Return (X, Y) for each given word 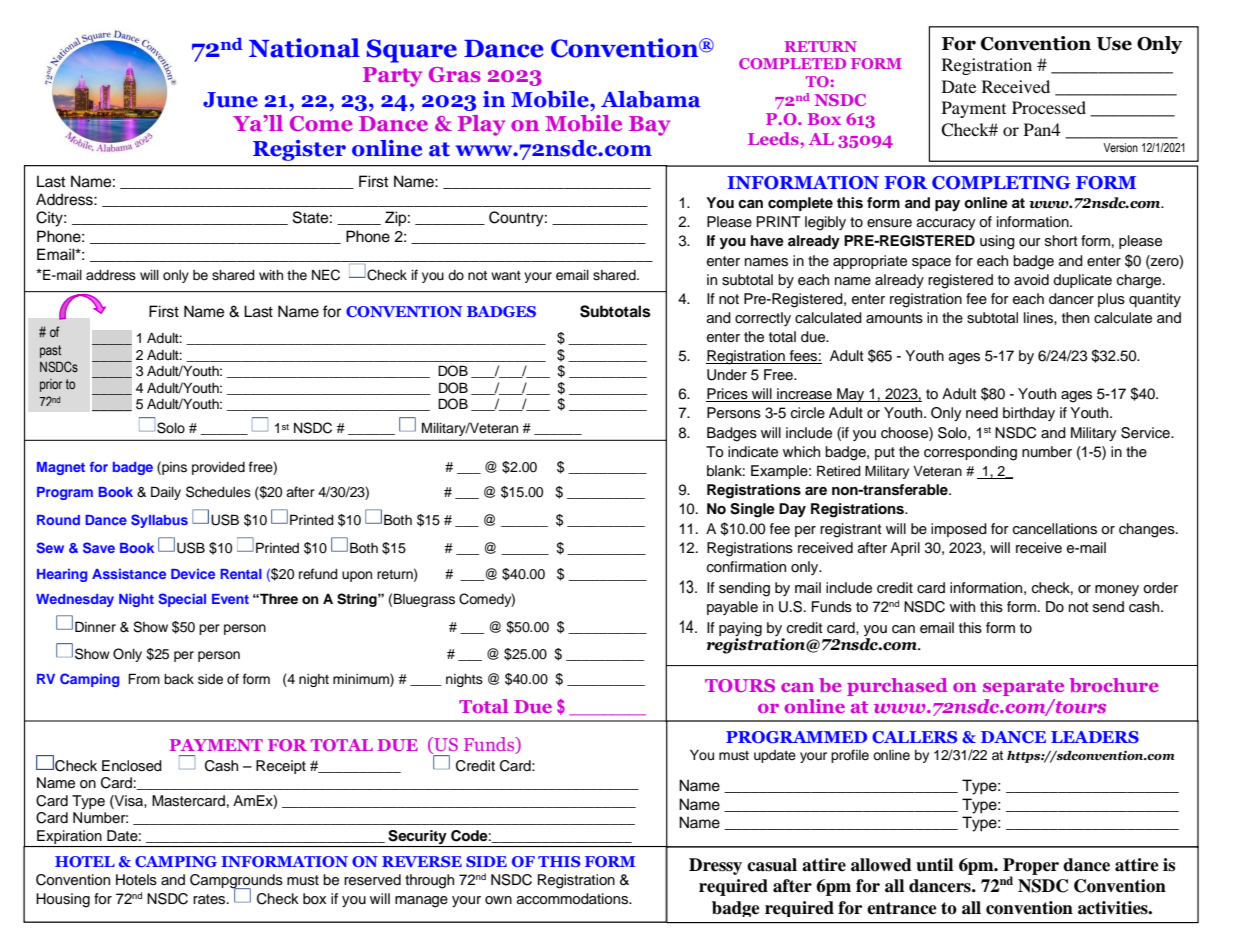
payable (732, 608)
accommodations (573, 899)
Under (727, 375)
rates (210, 899)
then (1075, 317)
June (230, 100)
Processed (1049, 107)
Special (182, 600)
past (50, 351)
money (1117, 590)
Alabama (651, 99)
